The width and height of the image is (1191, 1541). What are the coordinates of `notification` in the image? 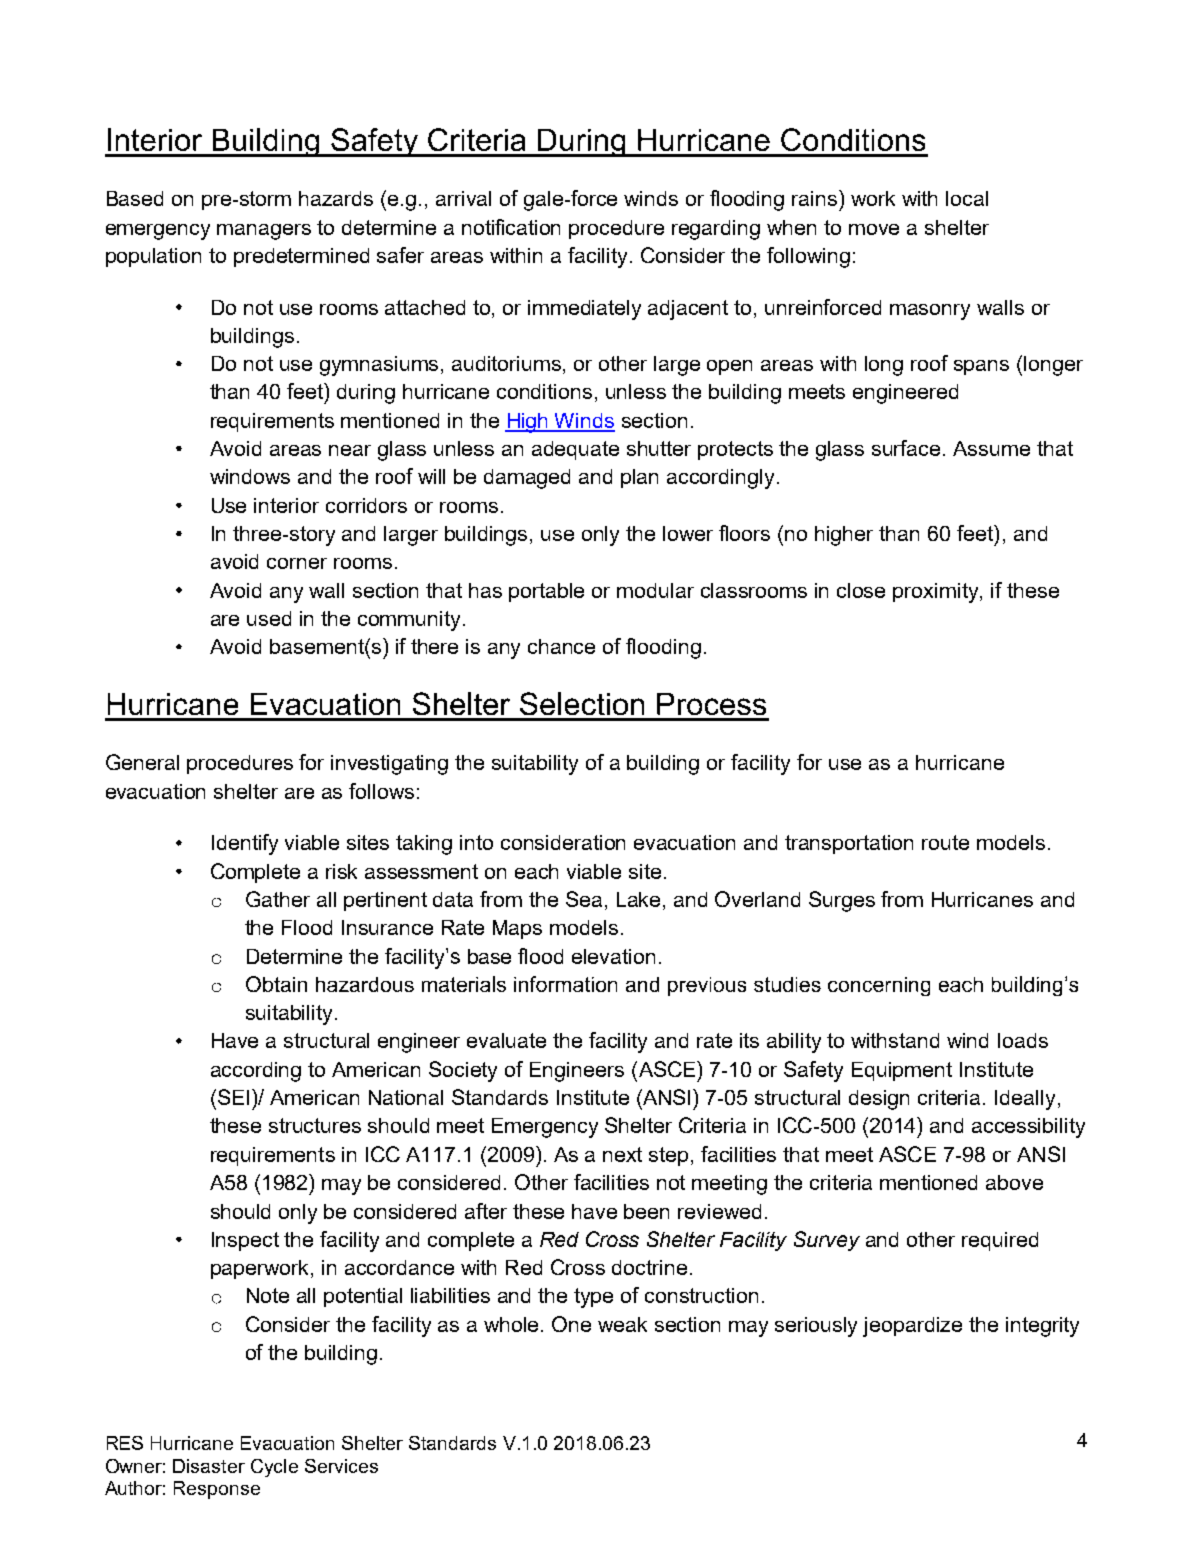 It's located at (511, 227).
